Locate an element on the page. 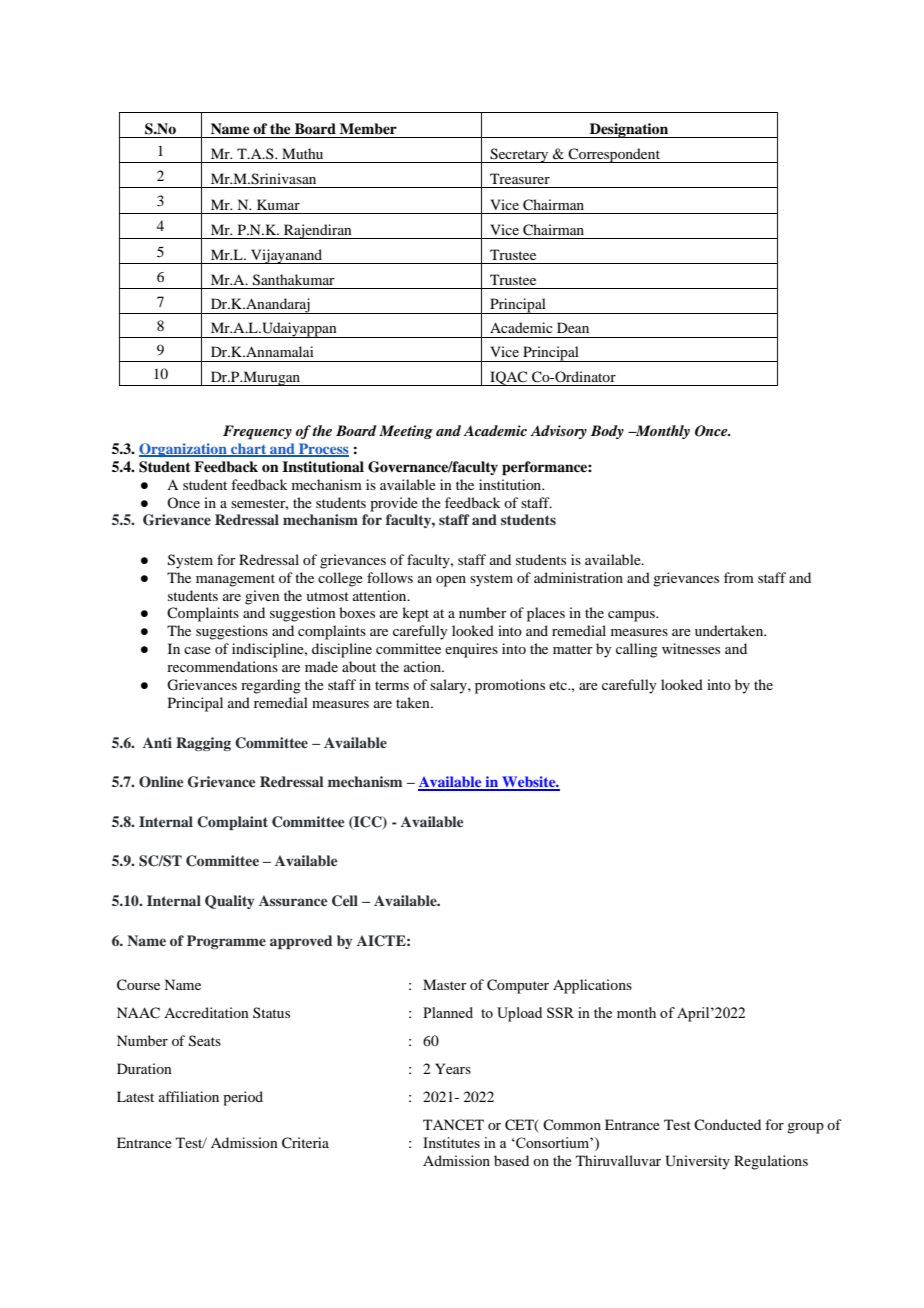  Secretary is located at coordinates (519, 155).
